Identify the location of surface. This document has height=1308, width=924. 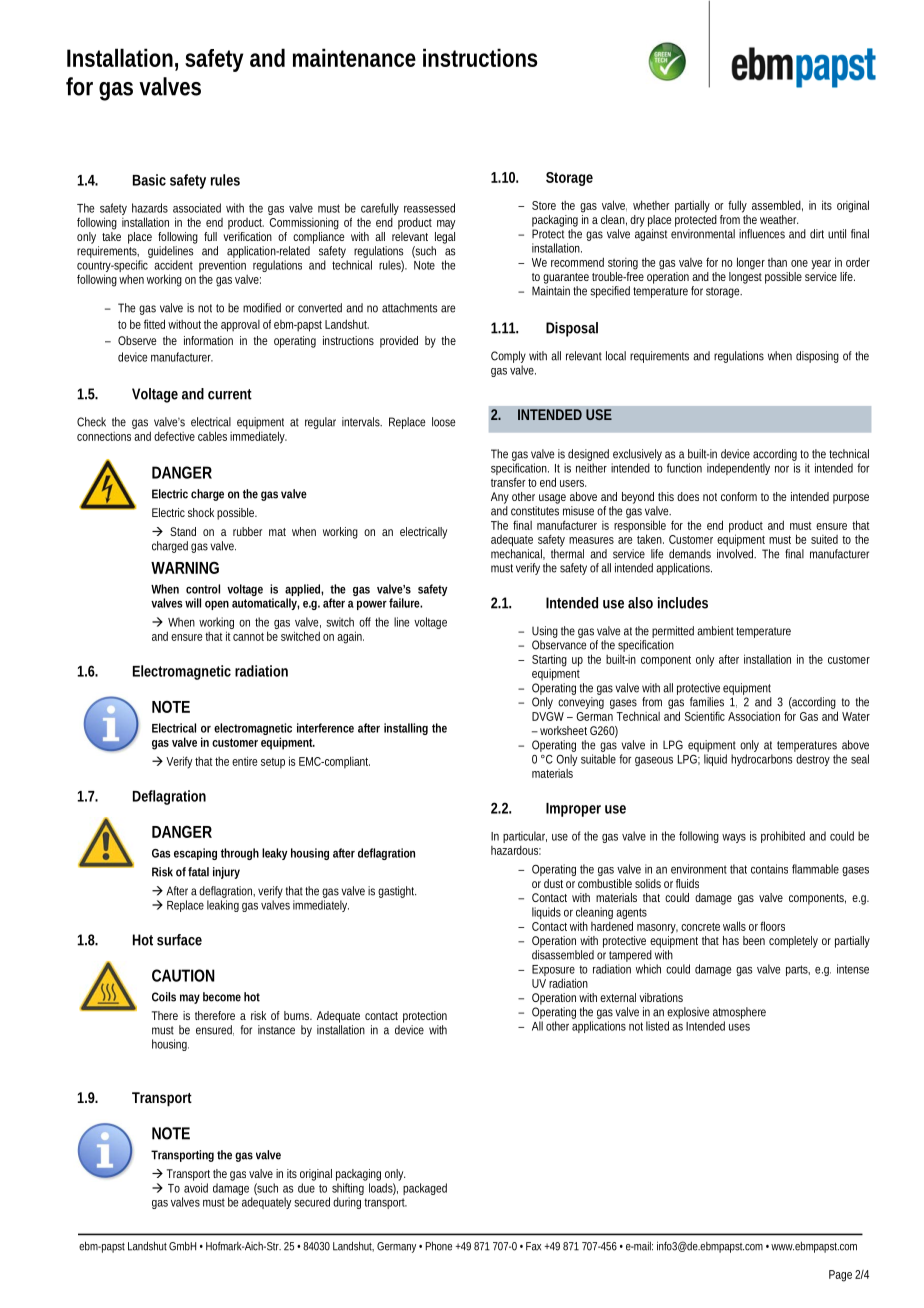
(179, 940).
